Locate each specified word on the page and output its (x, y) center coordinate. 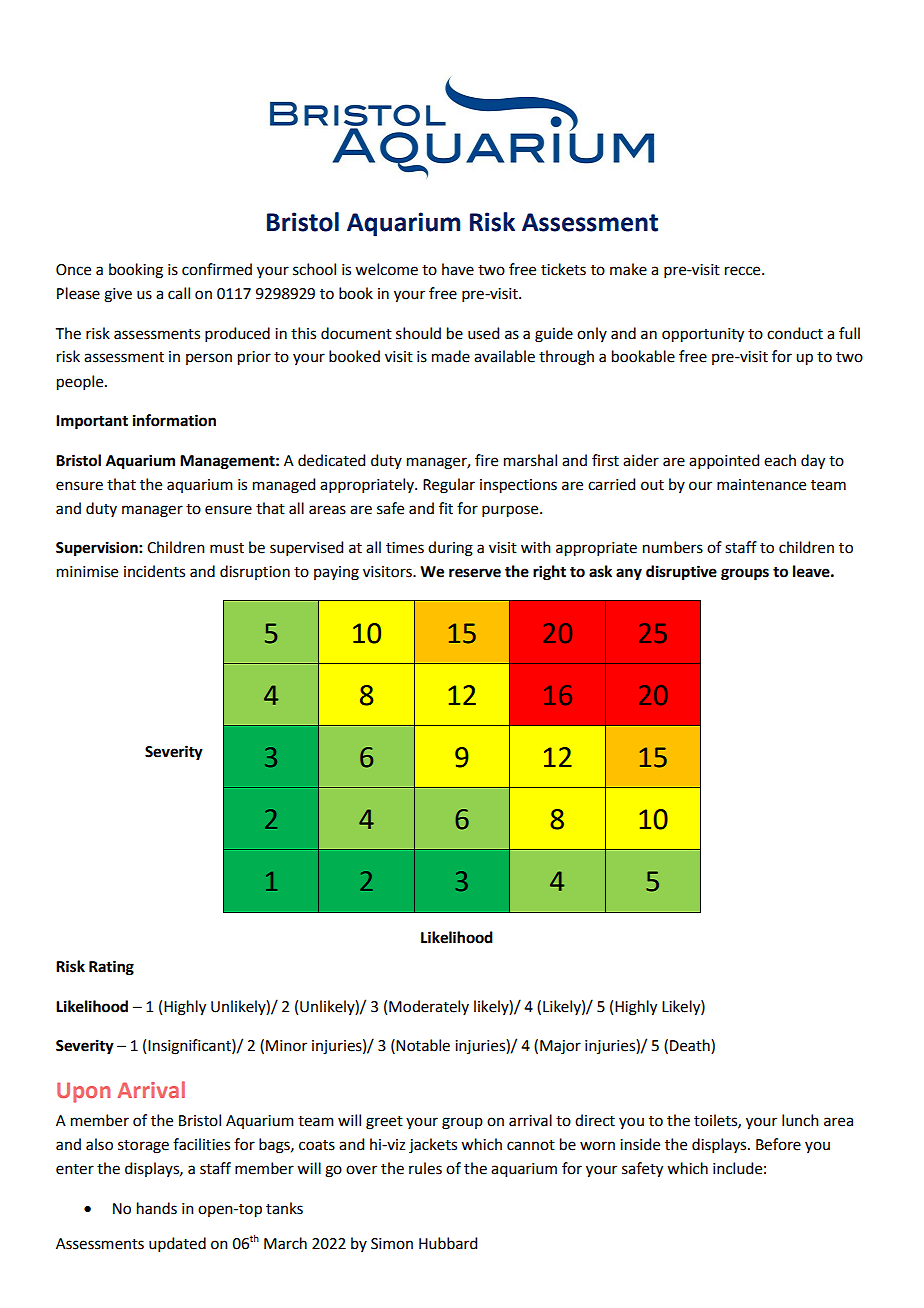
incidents (154, 571)
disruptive (681, 573)
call (179, 293)
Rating (111, 968)
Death (691, 1046)
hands (157, 1208)
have (458, 269)
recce (744, 271)
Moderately (429, 1007)
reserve (475, 573)
